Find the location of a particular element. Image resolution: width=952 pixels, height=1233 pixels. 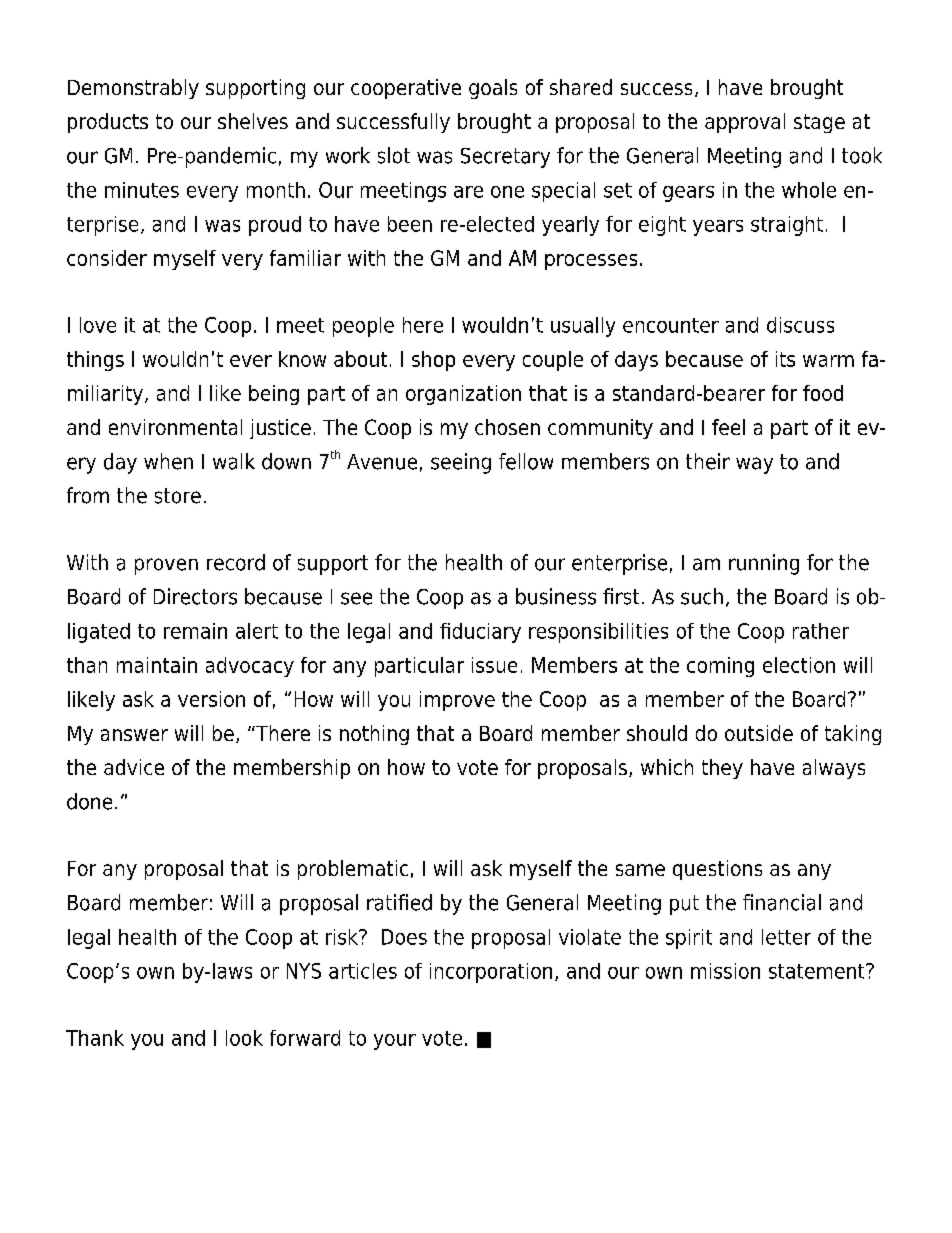

environmental is located at coordinates (175, 427).
